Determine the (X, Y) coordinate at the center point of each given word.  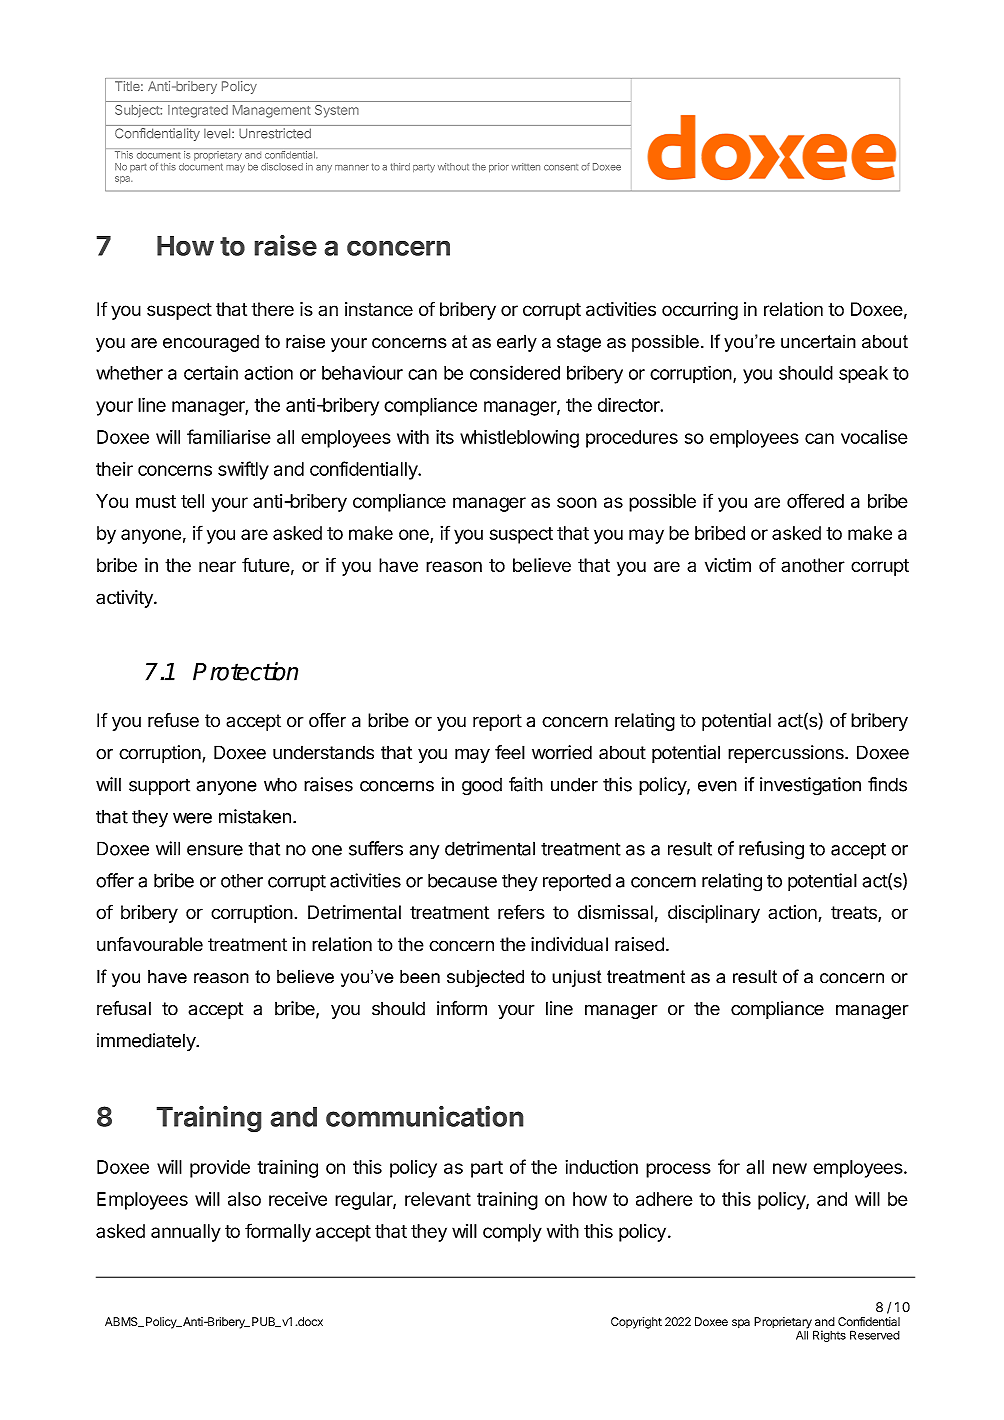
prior (499, 168)
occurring (700, 311)
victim (728, 565)
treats (855, 914)
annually (186, 1233)
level (218, 133)
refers (521, 912)
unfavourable (150, 944)
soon (577, 502)
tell (192, 501)
